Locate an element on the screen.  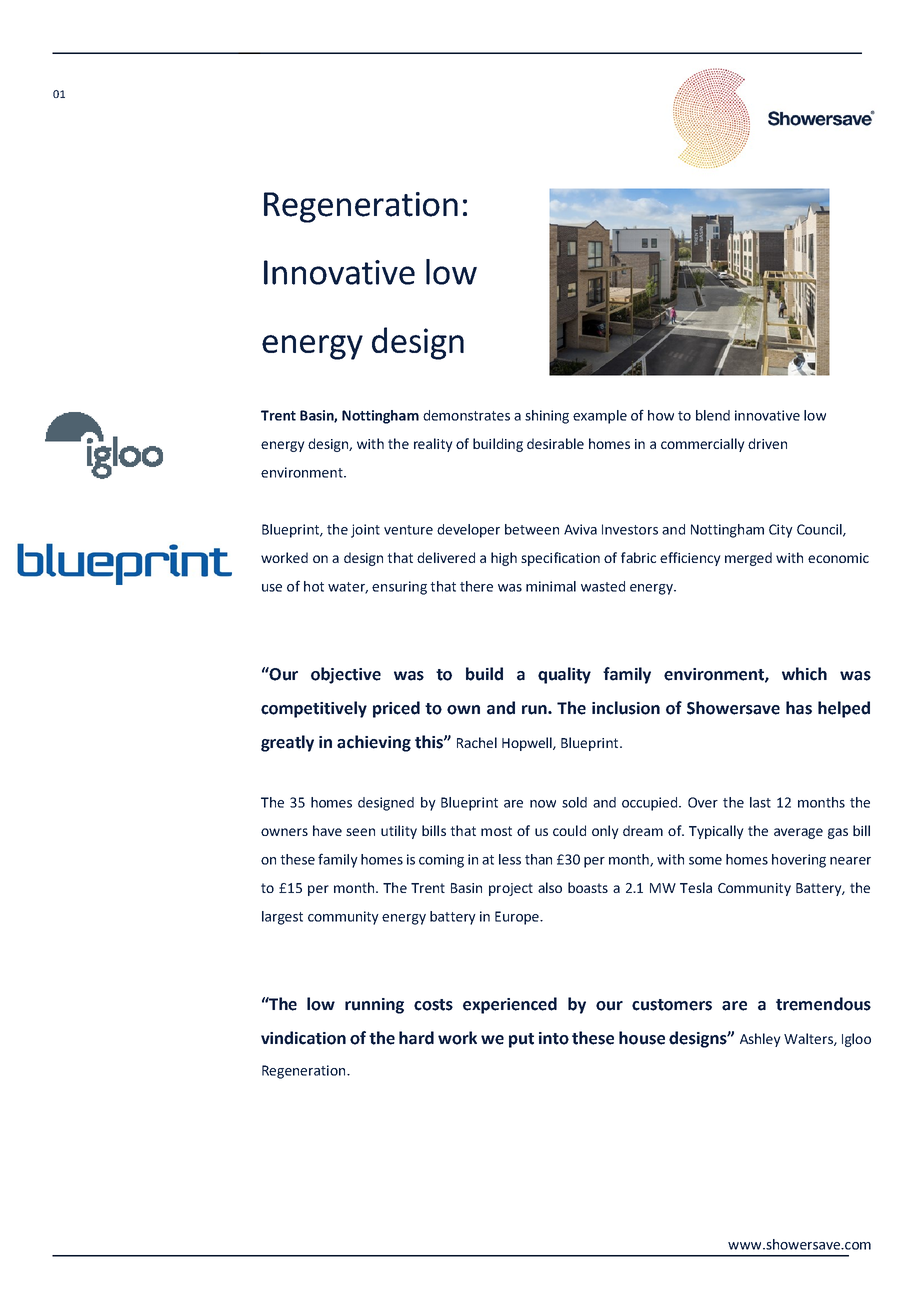
minimal is located at coordinates (551, 586).
